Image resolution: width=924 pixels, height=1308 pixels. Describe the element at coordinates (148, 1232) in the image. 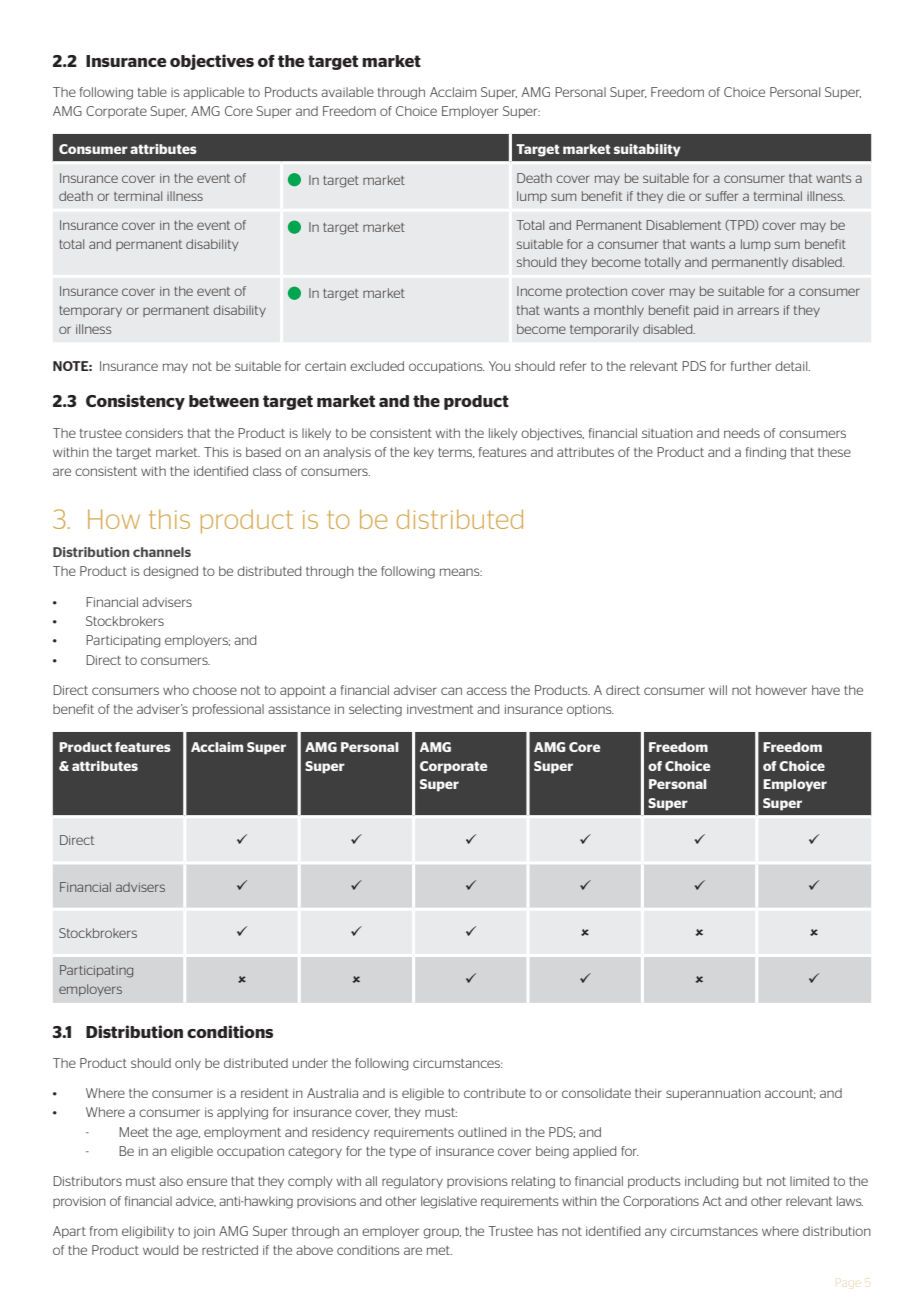

I see `eligibility` at that location.
